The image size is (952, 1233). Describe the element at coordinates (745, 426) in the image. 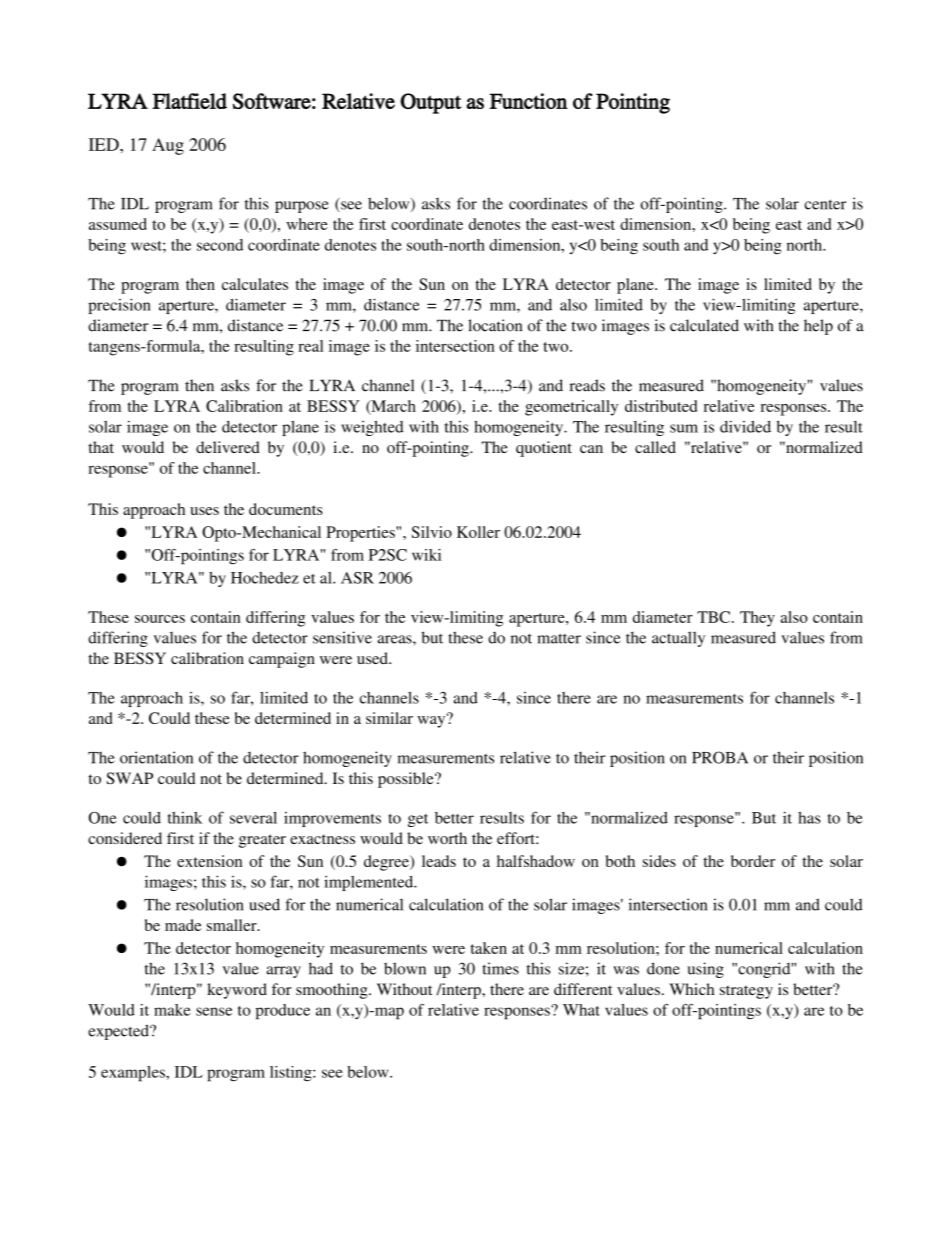

I see `divided` at that location.
